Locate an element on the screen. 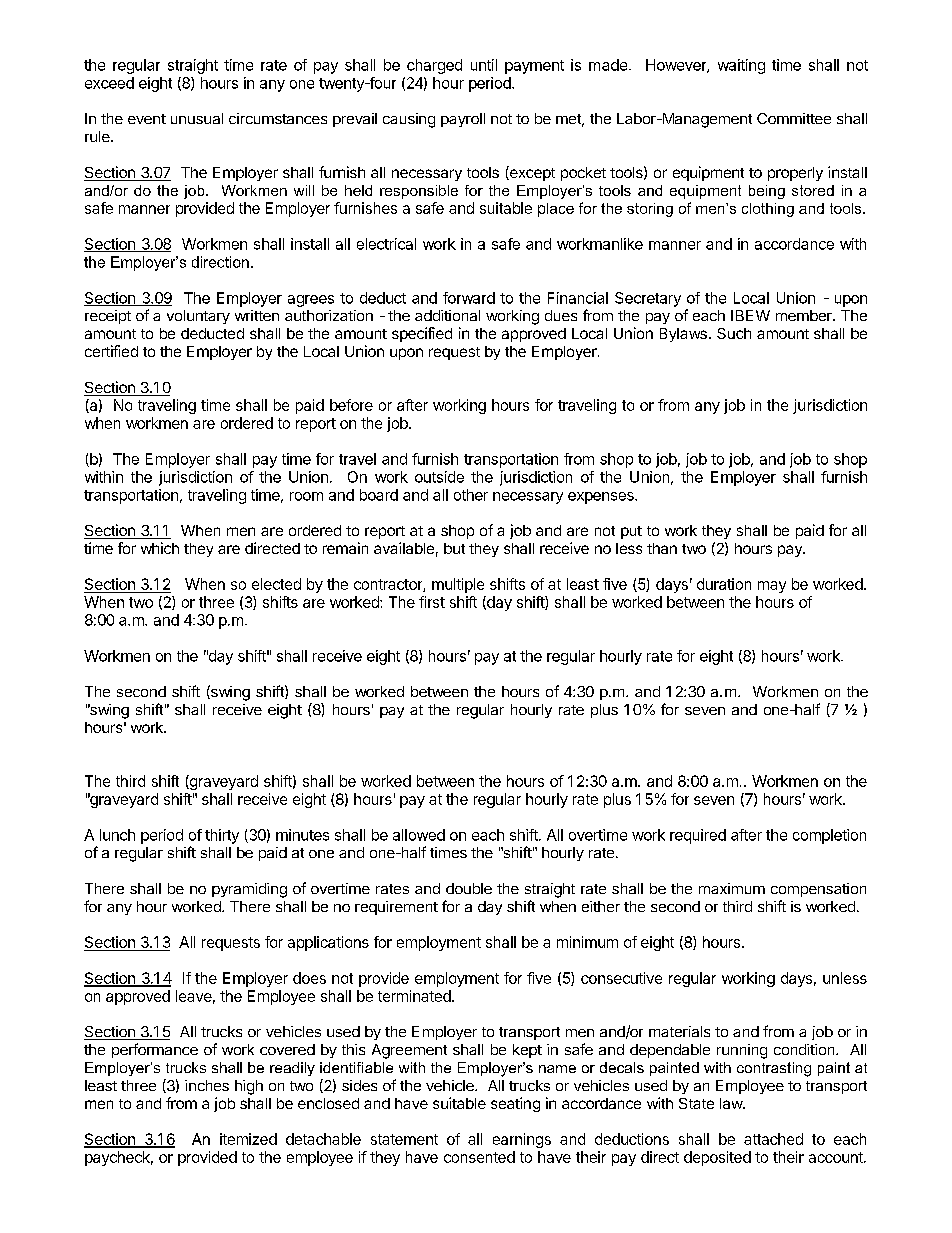 The image size is (952, 1233). Such is located at coordinates (734, 333).
